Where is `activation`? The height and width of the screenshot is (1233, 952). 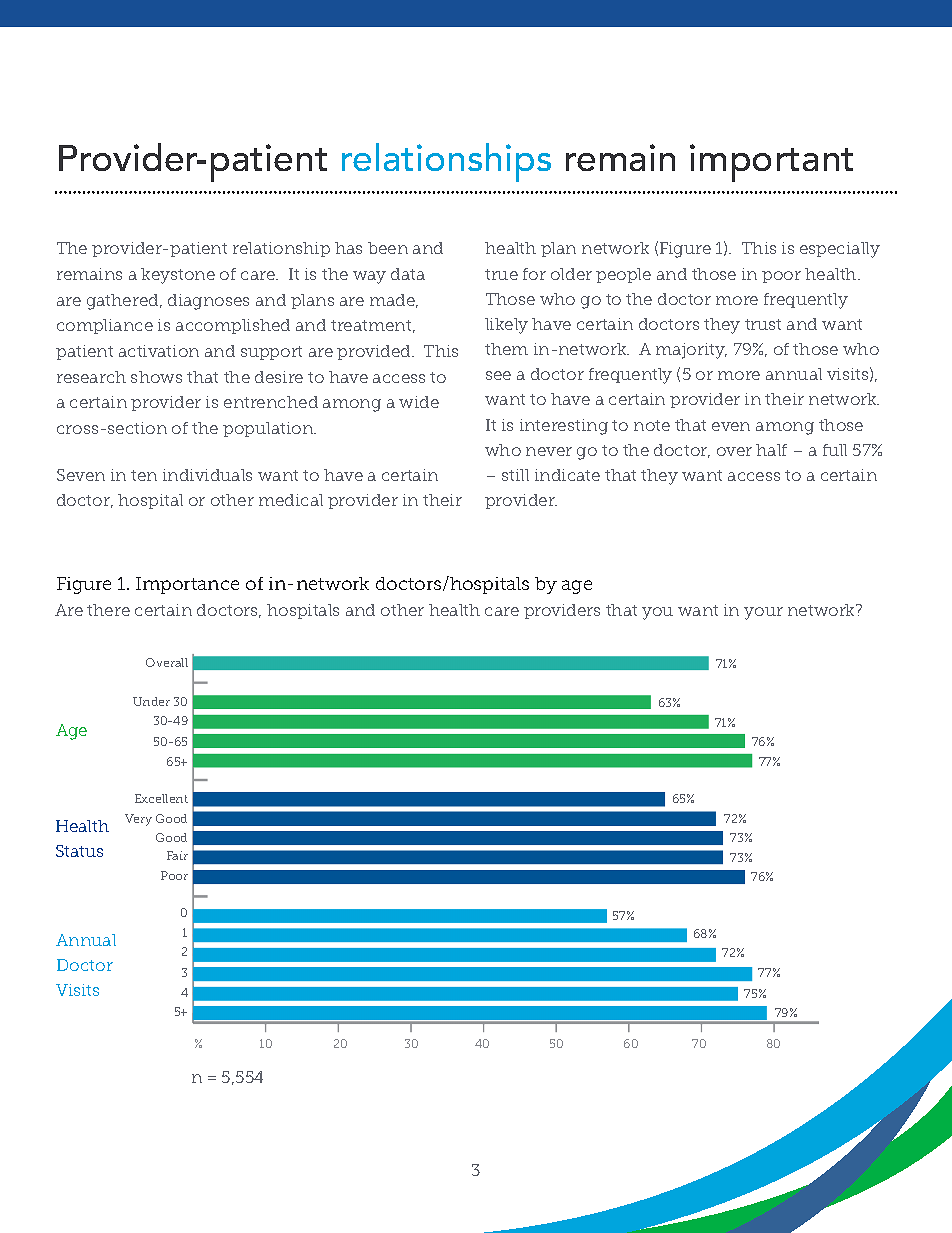
activation is located at coordinates (159, 351).
